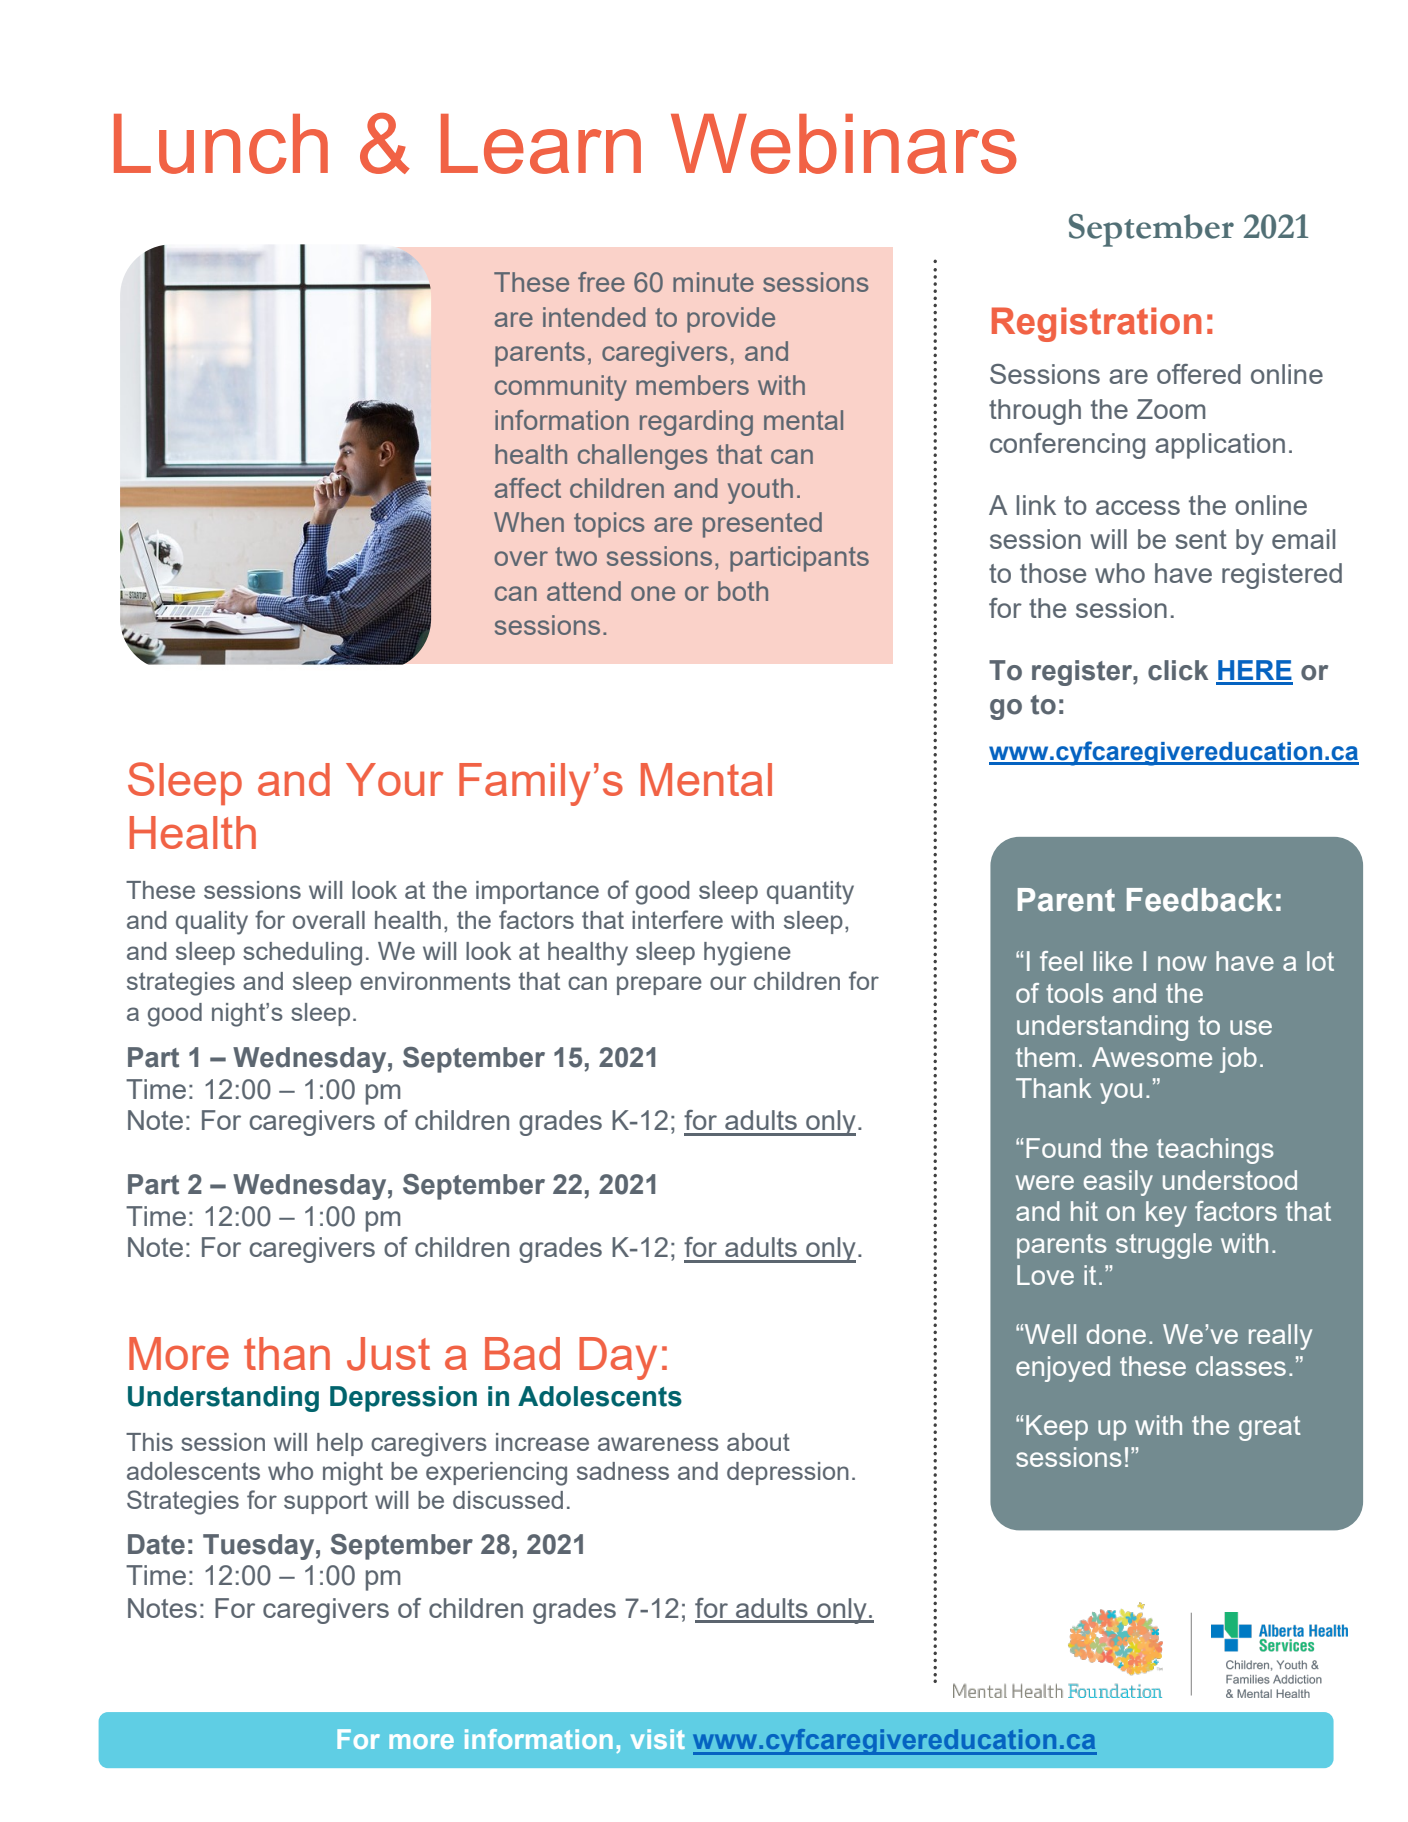  Describe the element at coordinates (1138, 507) in the screenshot. I see `access` at that location.
